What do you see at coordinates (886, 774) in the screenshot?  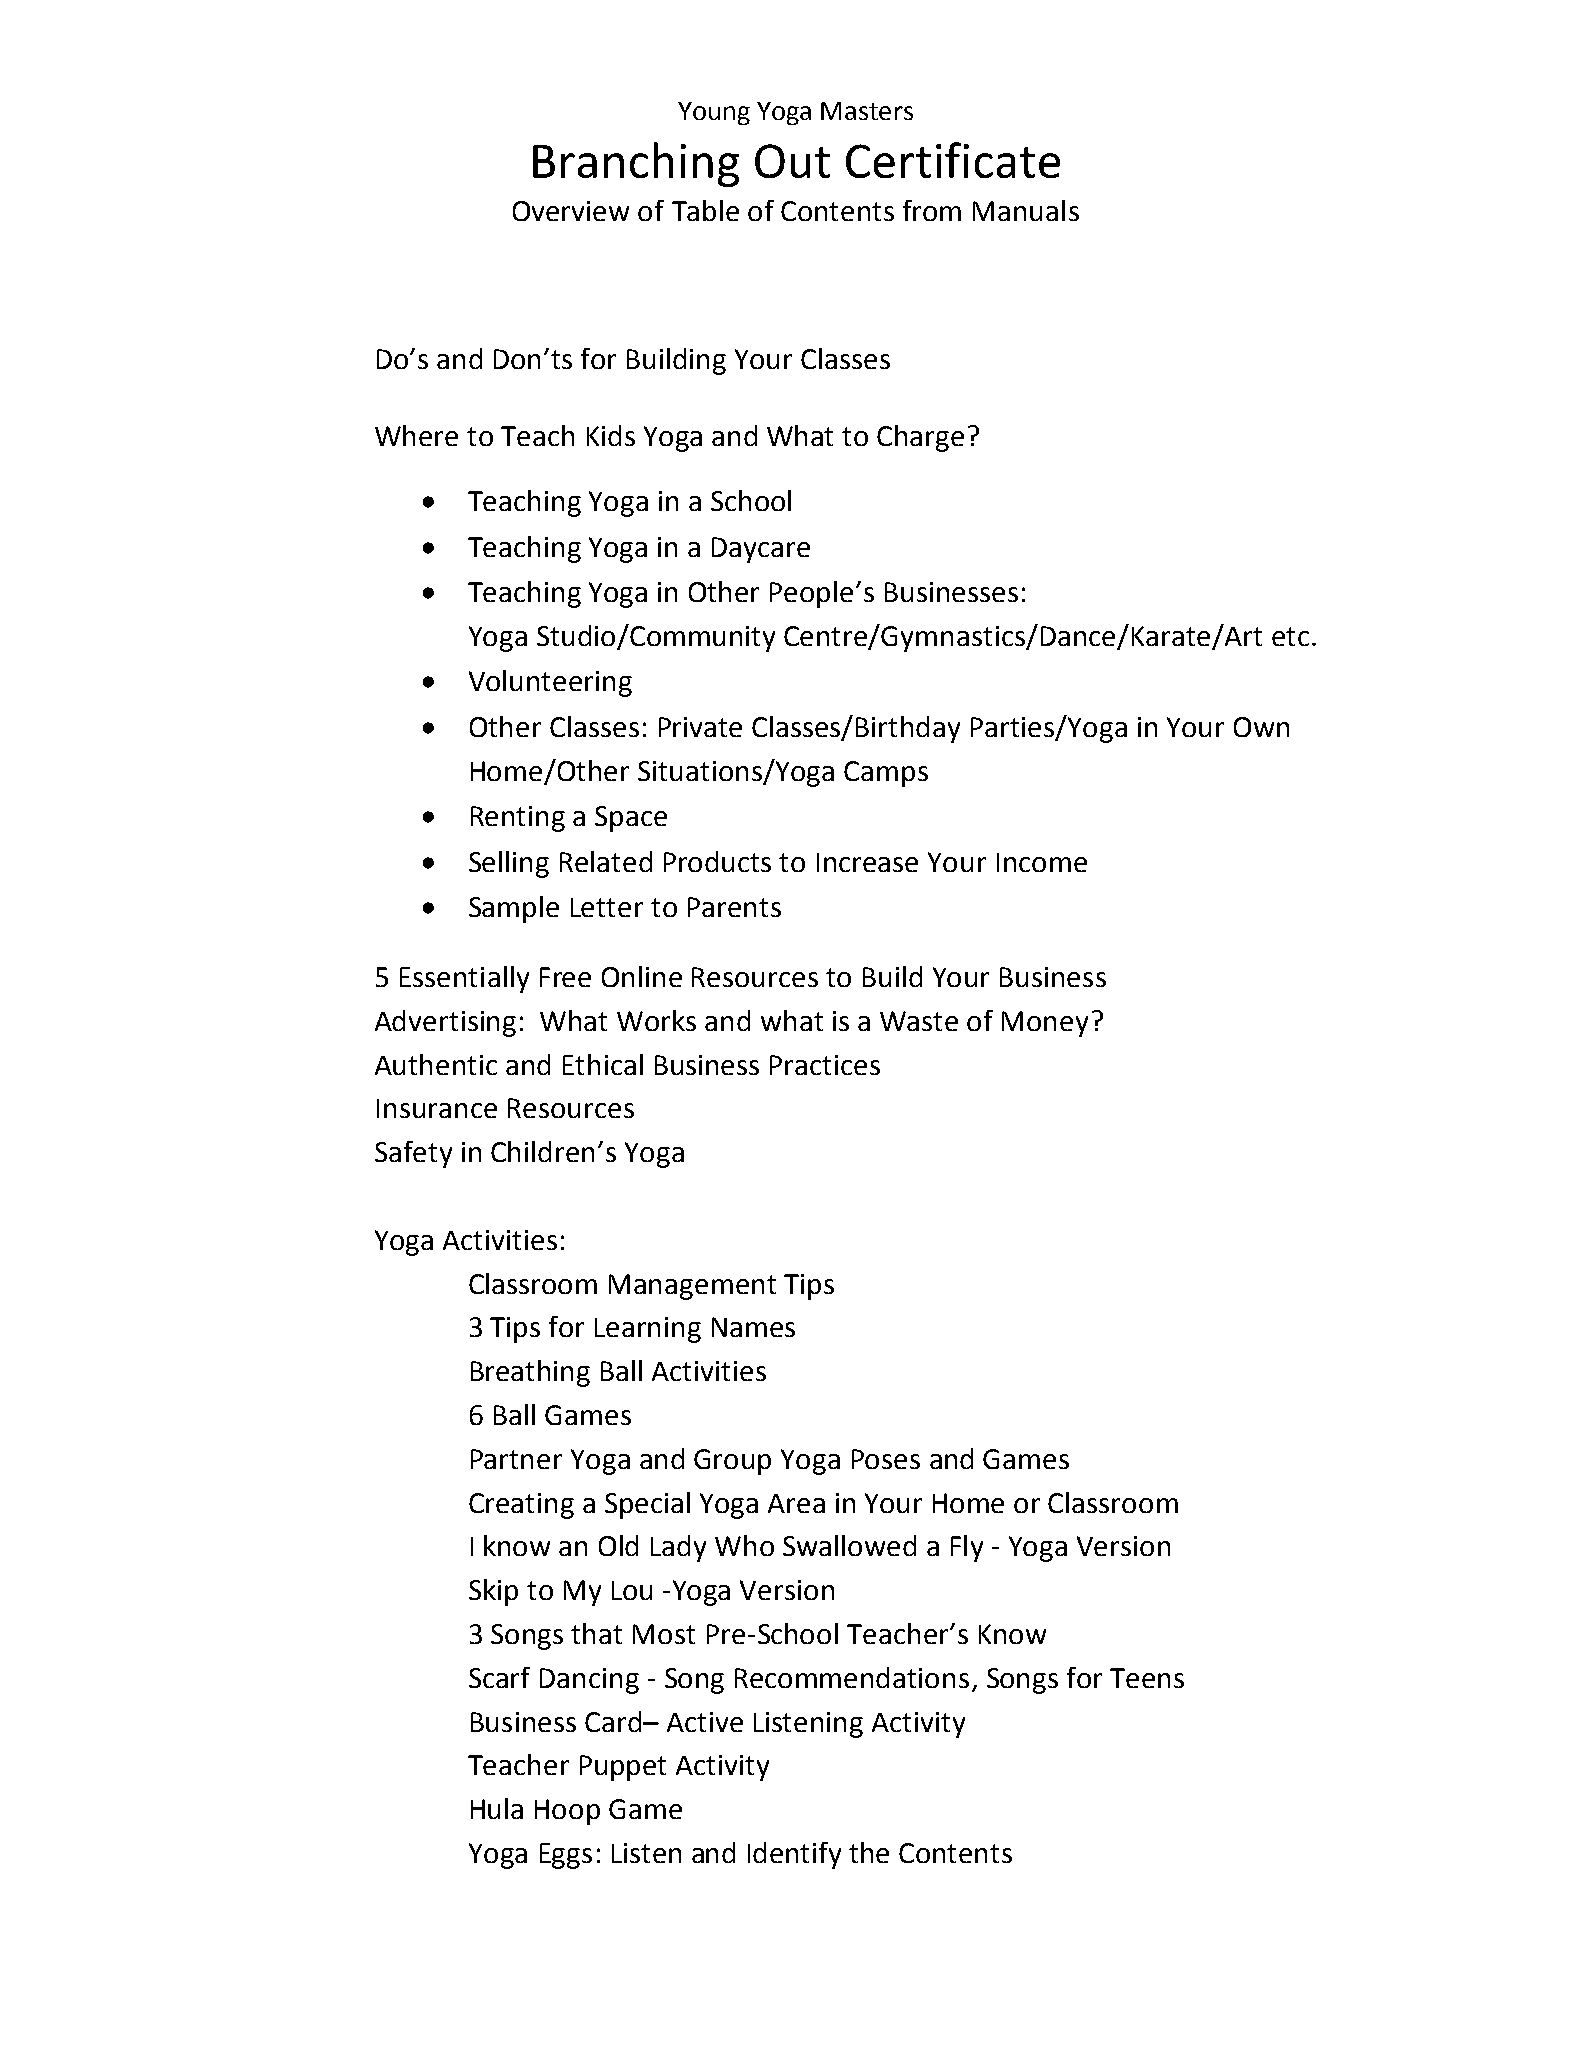 I see `Camps` at bounding box center [886, 774].
